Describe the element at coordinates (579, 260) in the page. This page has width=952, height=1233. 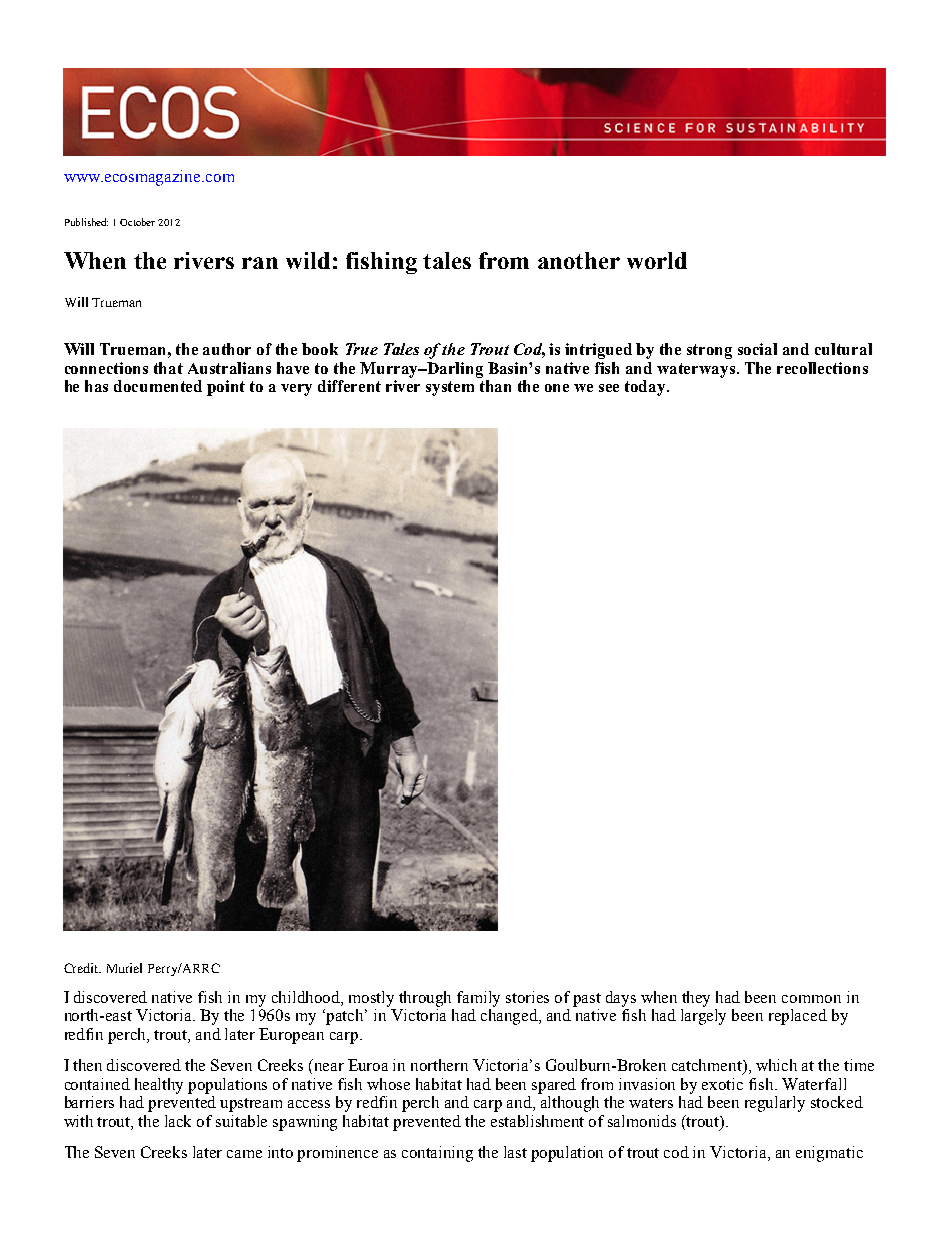
I see `another` at that location.
